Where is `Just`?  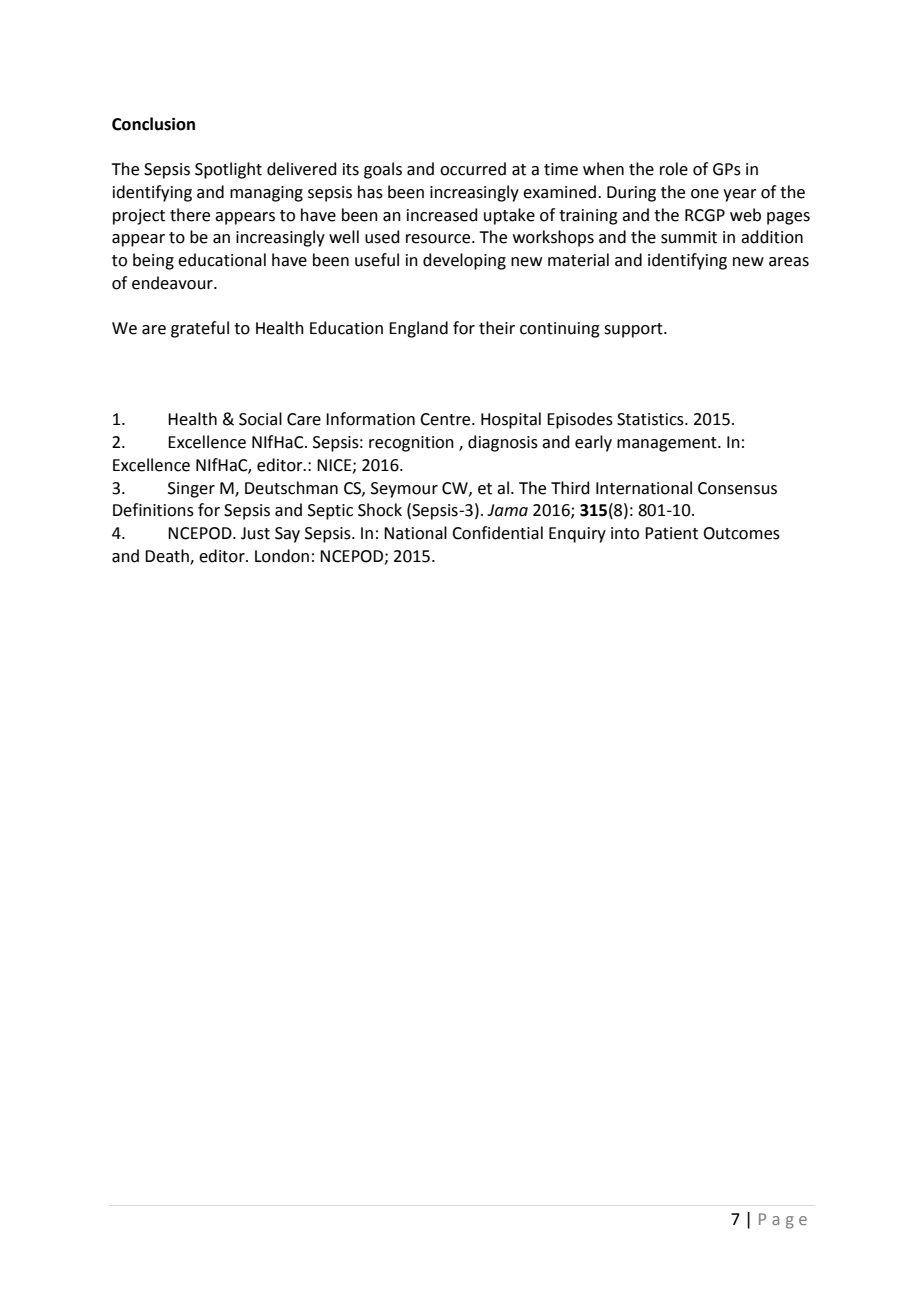
Just is located at coordinates (255, 533).
